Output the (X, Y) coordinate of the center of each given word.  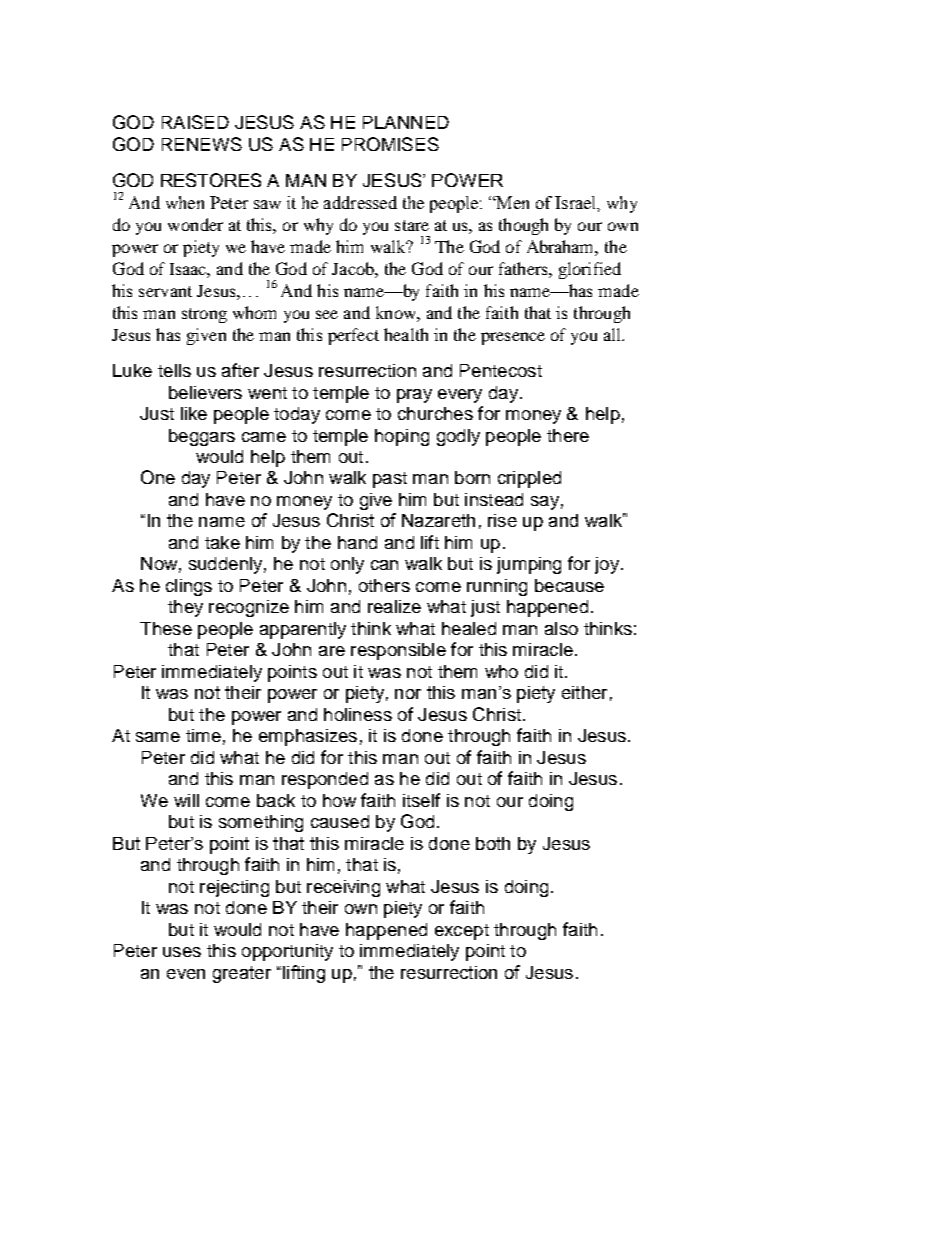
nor (408, 694)
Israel (577, 203)
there (568, 435)
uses (182, 952)
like (194, 413)
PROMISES (390, 144)
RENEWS (202, 144)
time (203, 735)
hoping (402, 437)
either (584, 692)
